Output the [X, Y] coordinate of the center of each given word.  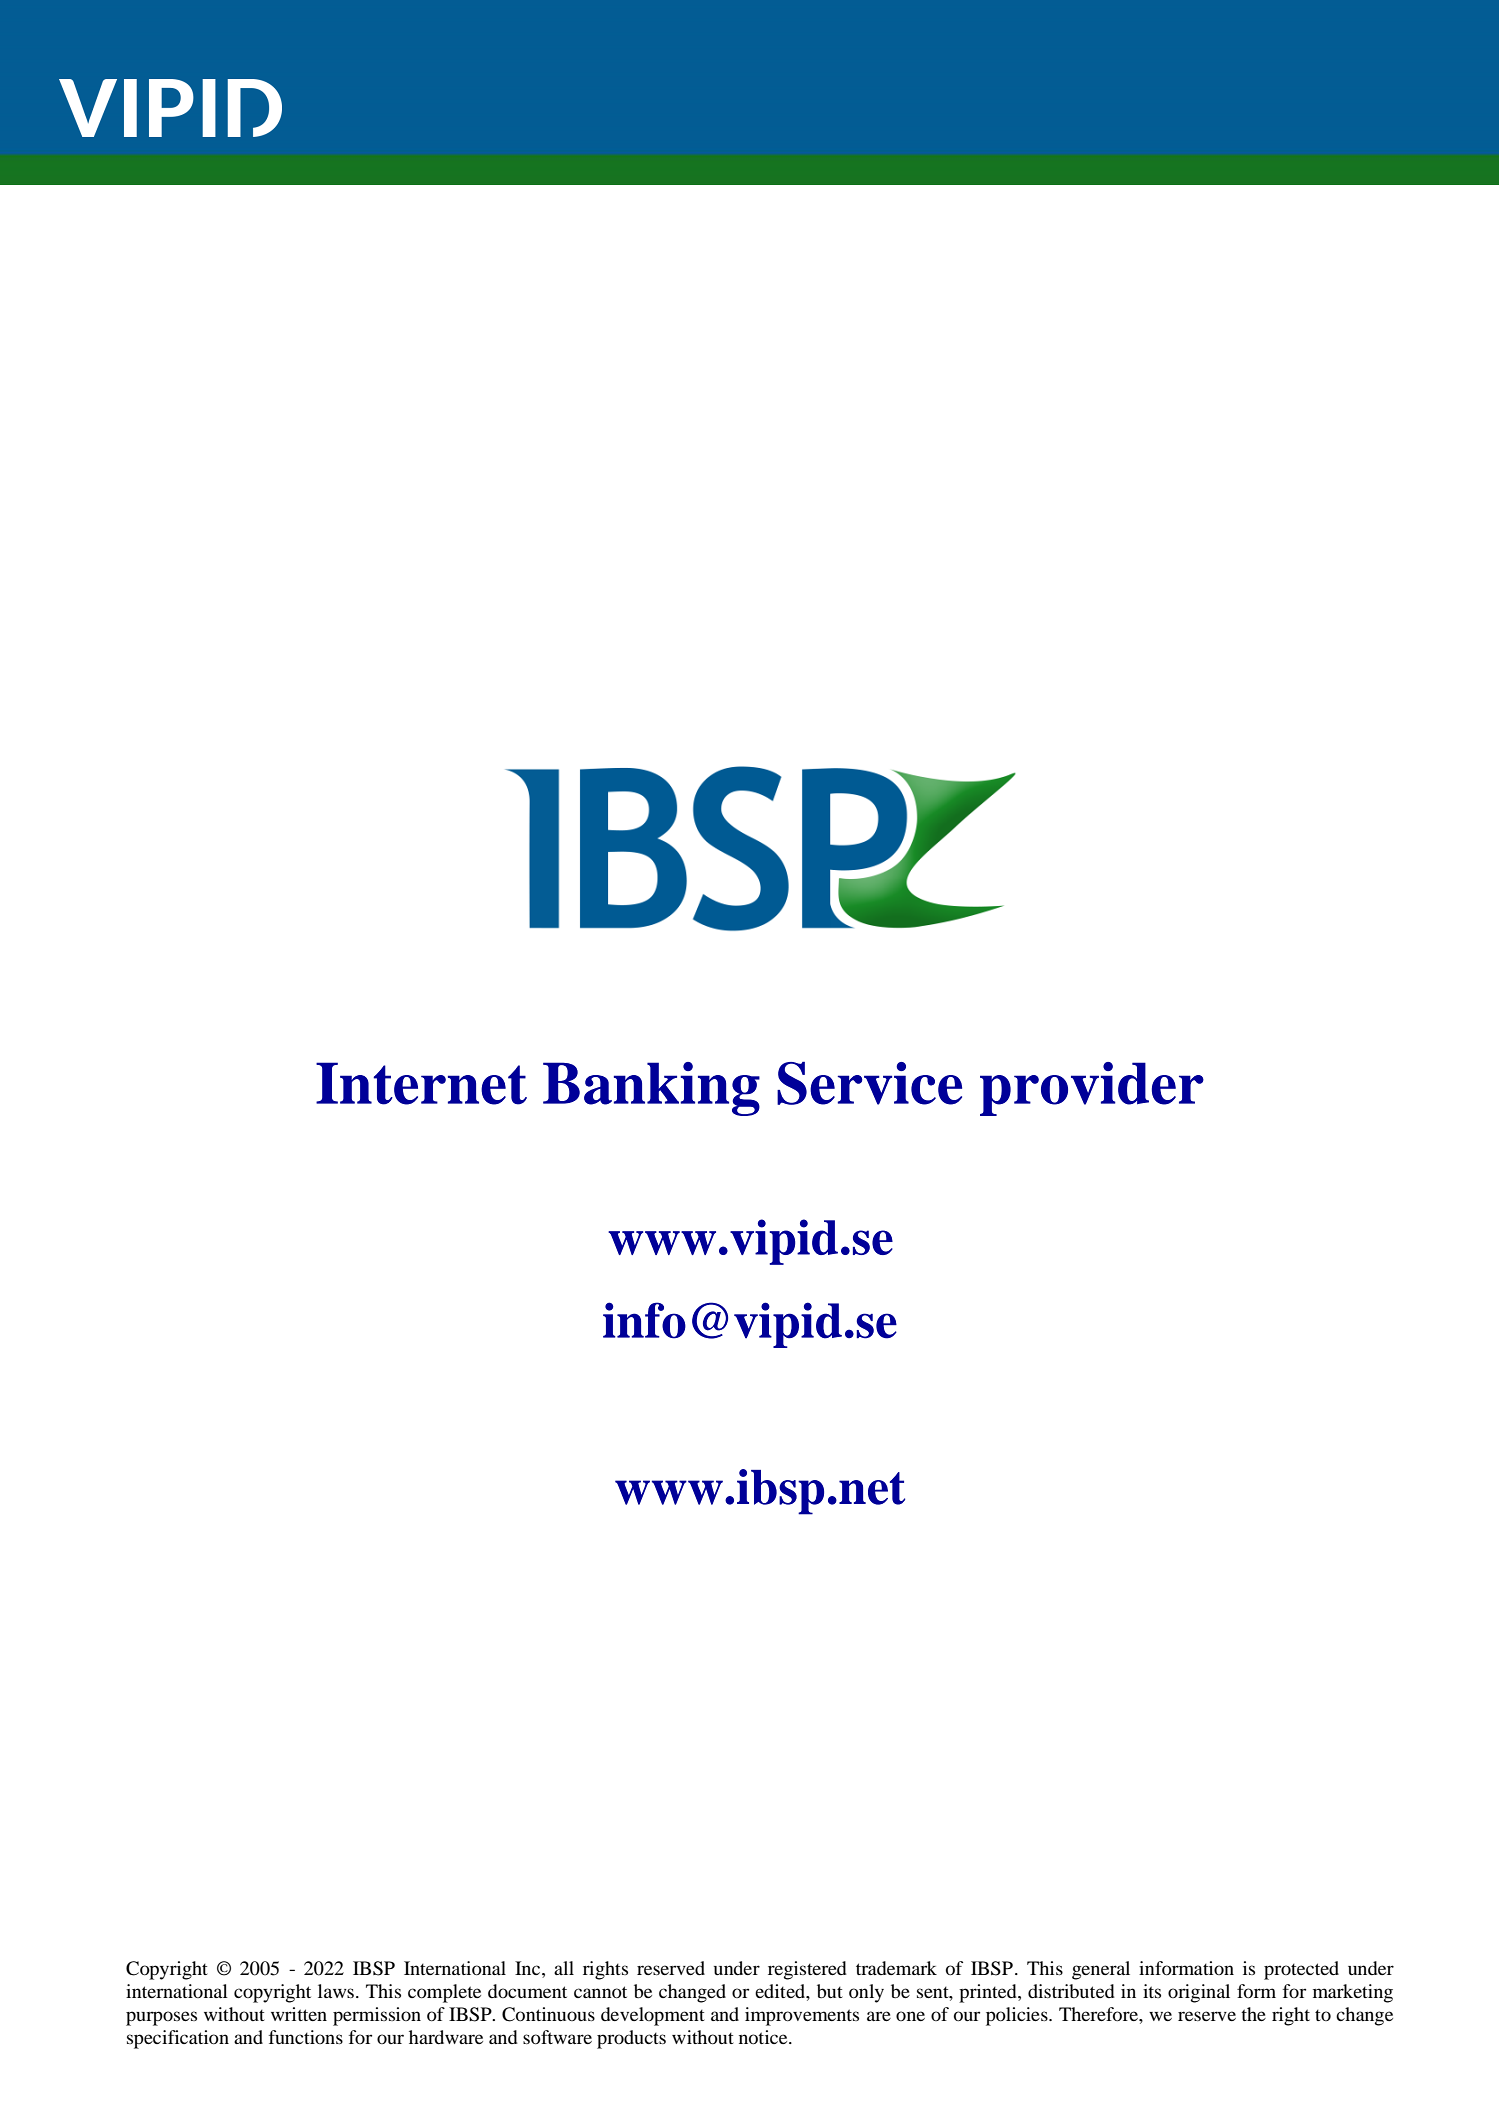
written [299, 2014]
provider [1092, 1089]
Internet [421, 1083]
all [564, 1968]
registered [807, 1970]
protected [1301, 1970]
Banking [651, 1089]
